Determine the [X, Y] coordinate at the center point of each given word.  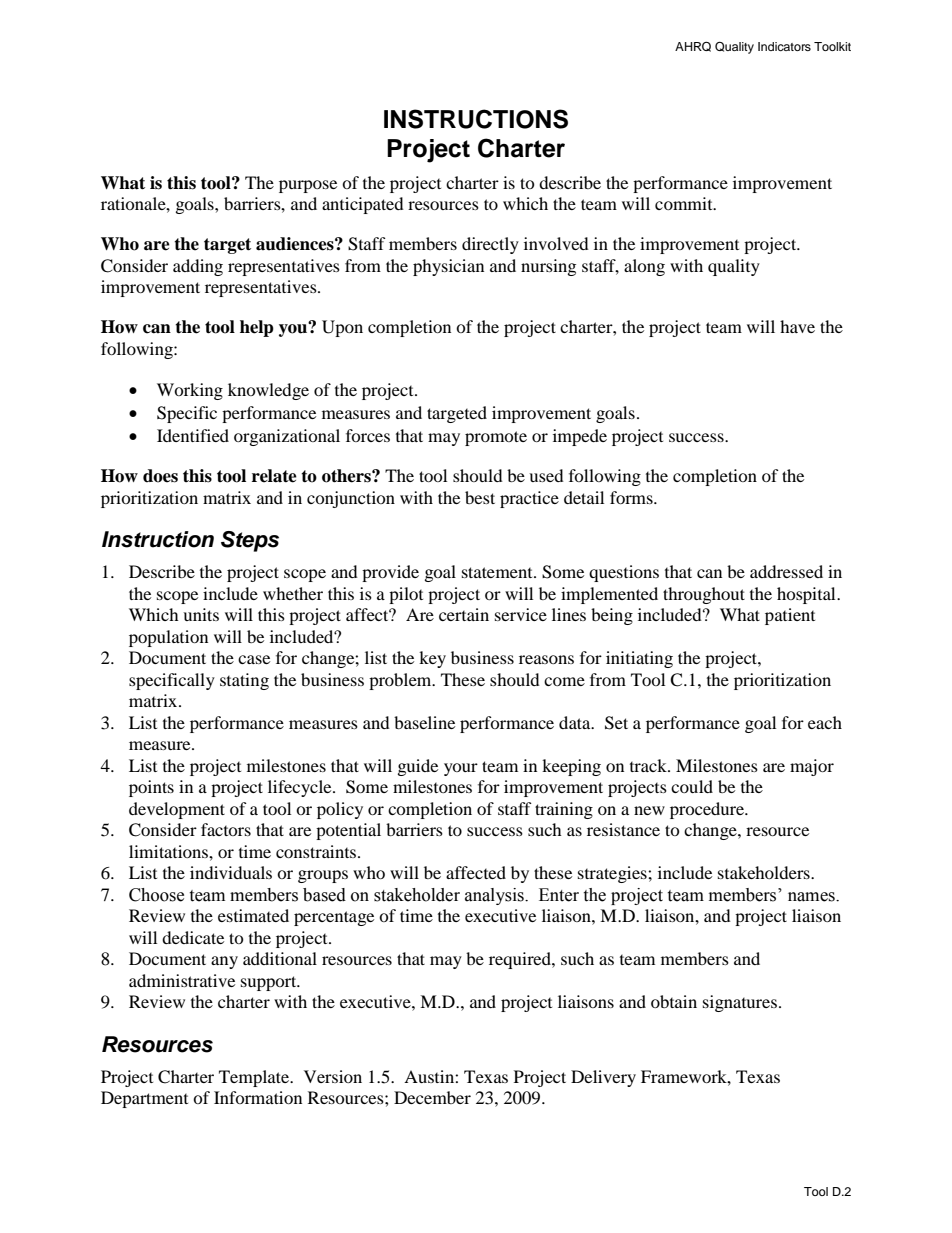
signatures [741, 1003]
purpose [308, 186]
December [432, 1097]
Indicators [784, 46]
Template [255, 1078]
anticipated [363, 205]
